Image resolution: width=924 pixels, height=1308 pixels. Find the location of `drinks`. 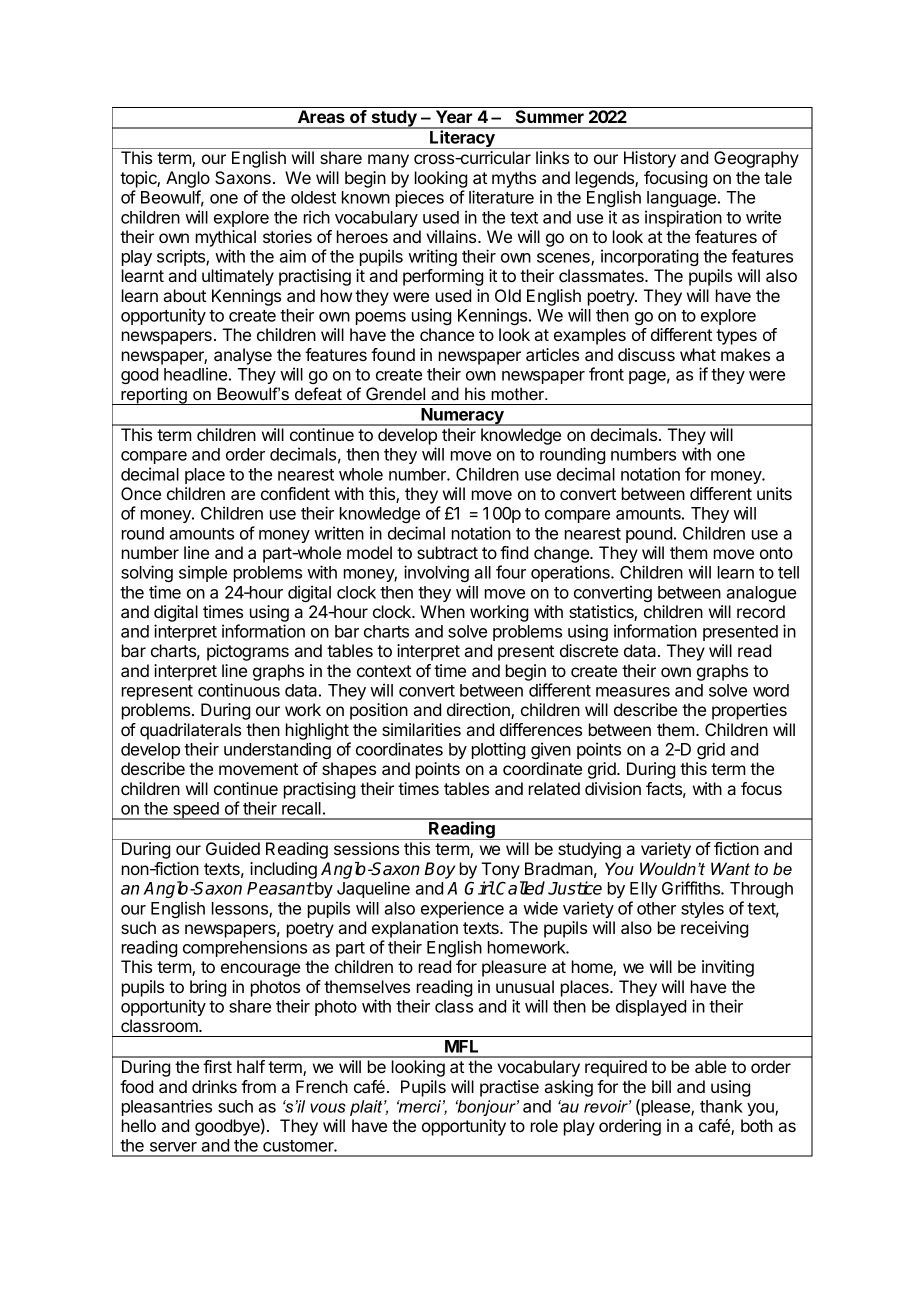

drinks is located at coordinates (214, 1086).
